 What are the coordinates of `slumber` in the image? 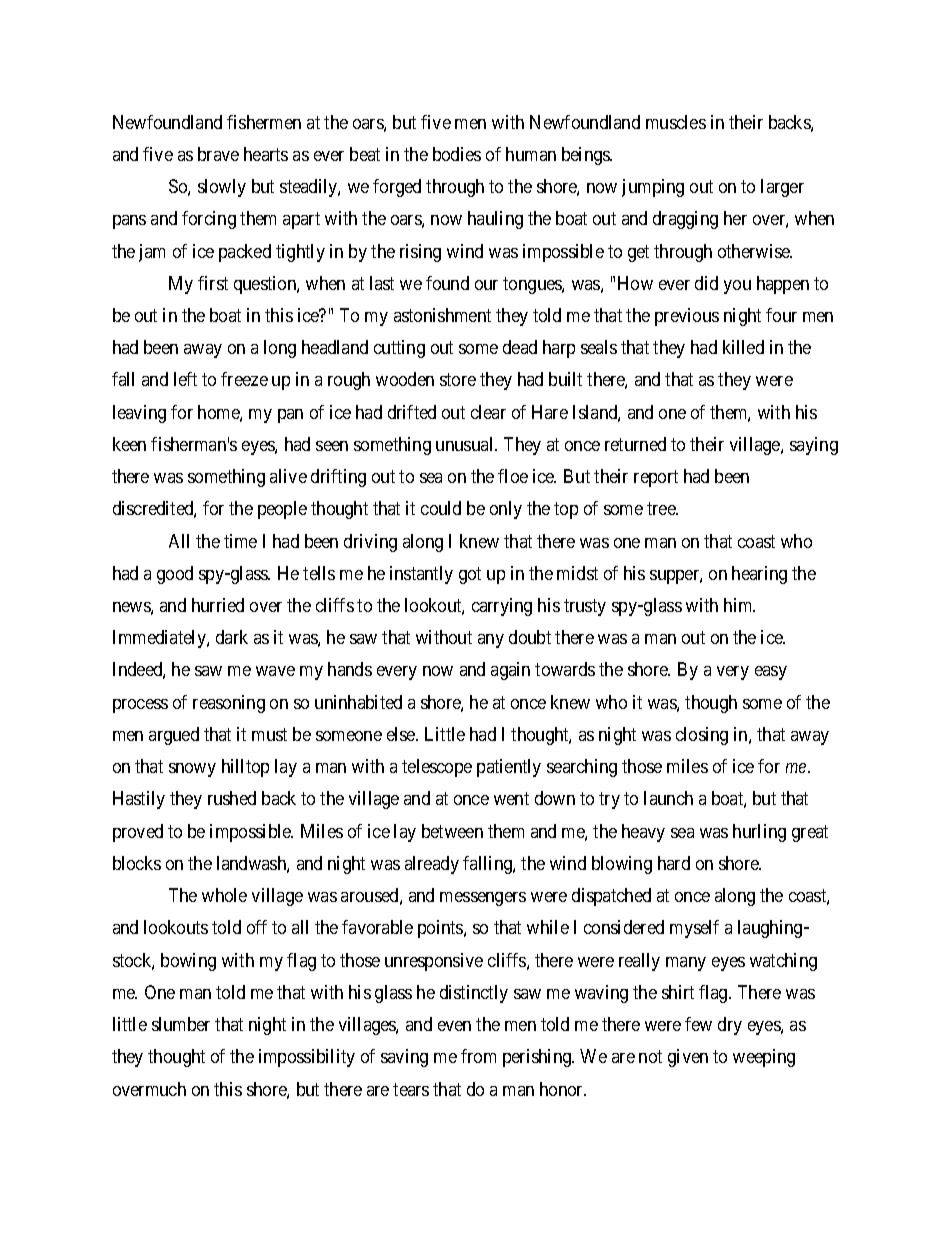 It's located at (181, 1024).
